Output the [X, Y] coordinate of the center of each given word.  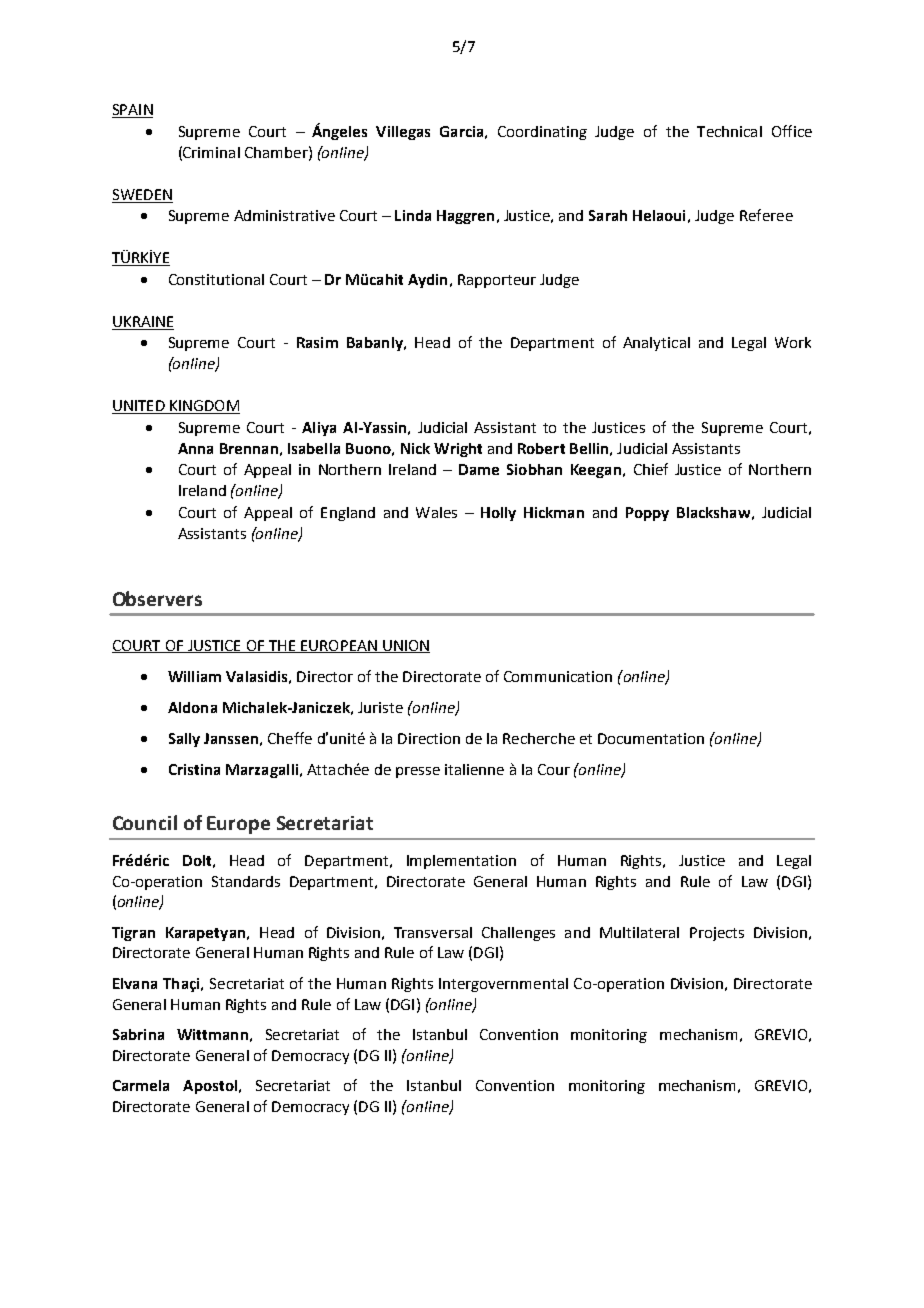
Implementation [461, 862]
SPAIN [132, 111]
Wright [458, 450]
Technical [729, 131]
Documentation [651, 738]
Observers [157, 598]
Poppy [647, 514]
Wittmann [212, 1034]
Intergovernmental [503, 985]
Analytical [656, 344]
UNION [405, 646]
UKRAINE [143, 321]
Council [145, 822]
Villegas [403, 133]
